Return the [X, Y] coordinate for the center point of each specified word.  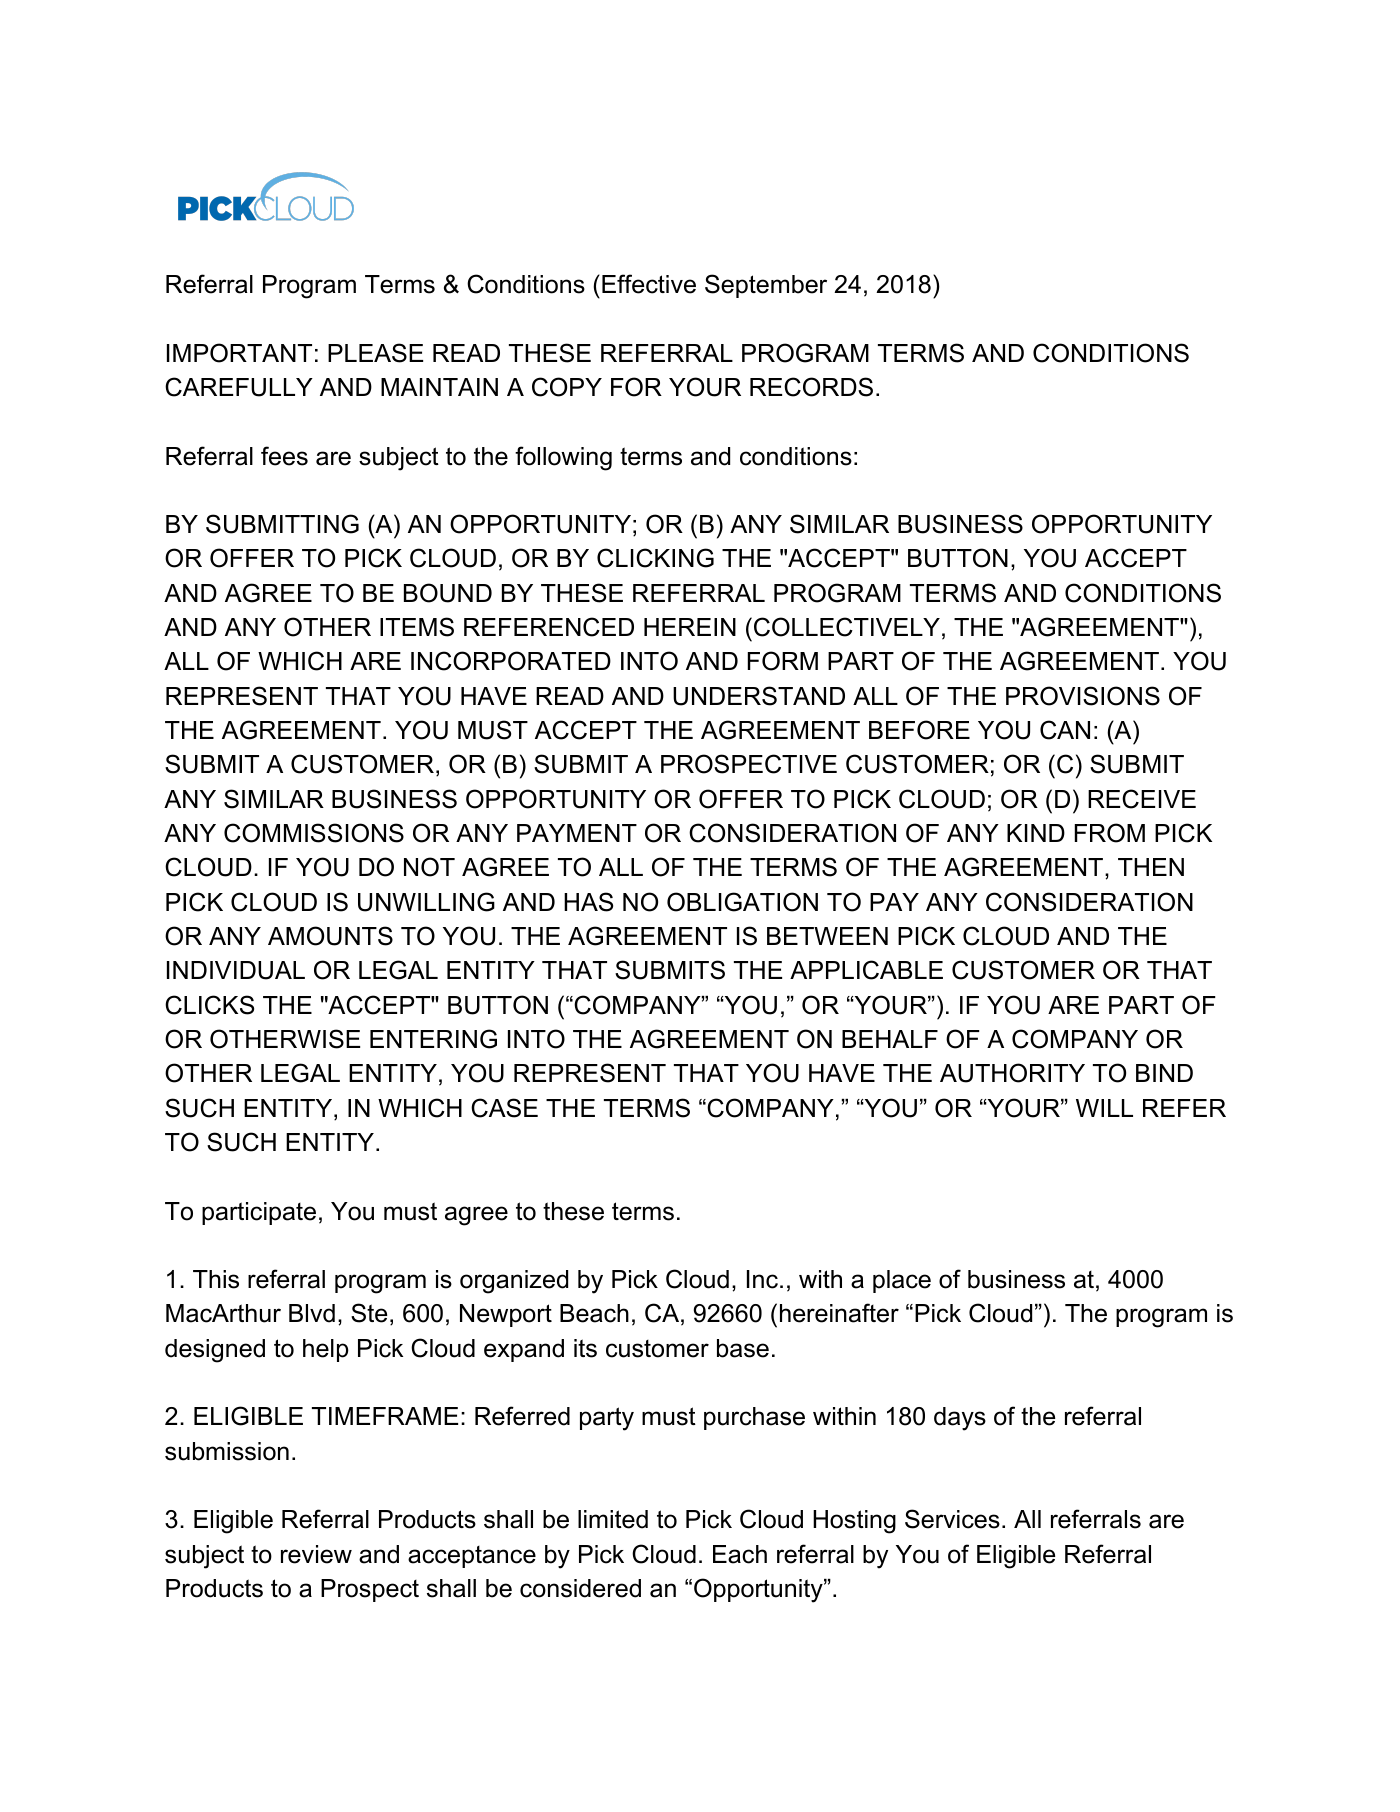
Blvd [312, 1313]
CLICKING [655, 558]
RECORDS [811, 387]
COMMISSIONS [314, 833]
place [902, 1281]
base [743, 1348]
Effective [649, 284]
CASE [504, 1108]
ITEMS [417, 627]
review [316, 1554]
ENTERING [433, 1039]
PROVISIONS [1083, 696]
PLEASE [375, 353]
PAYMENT [577, 833]
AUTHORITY [1012, 1073]
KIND [1036, 833]
